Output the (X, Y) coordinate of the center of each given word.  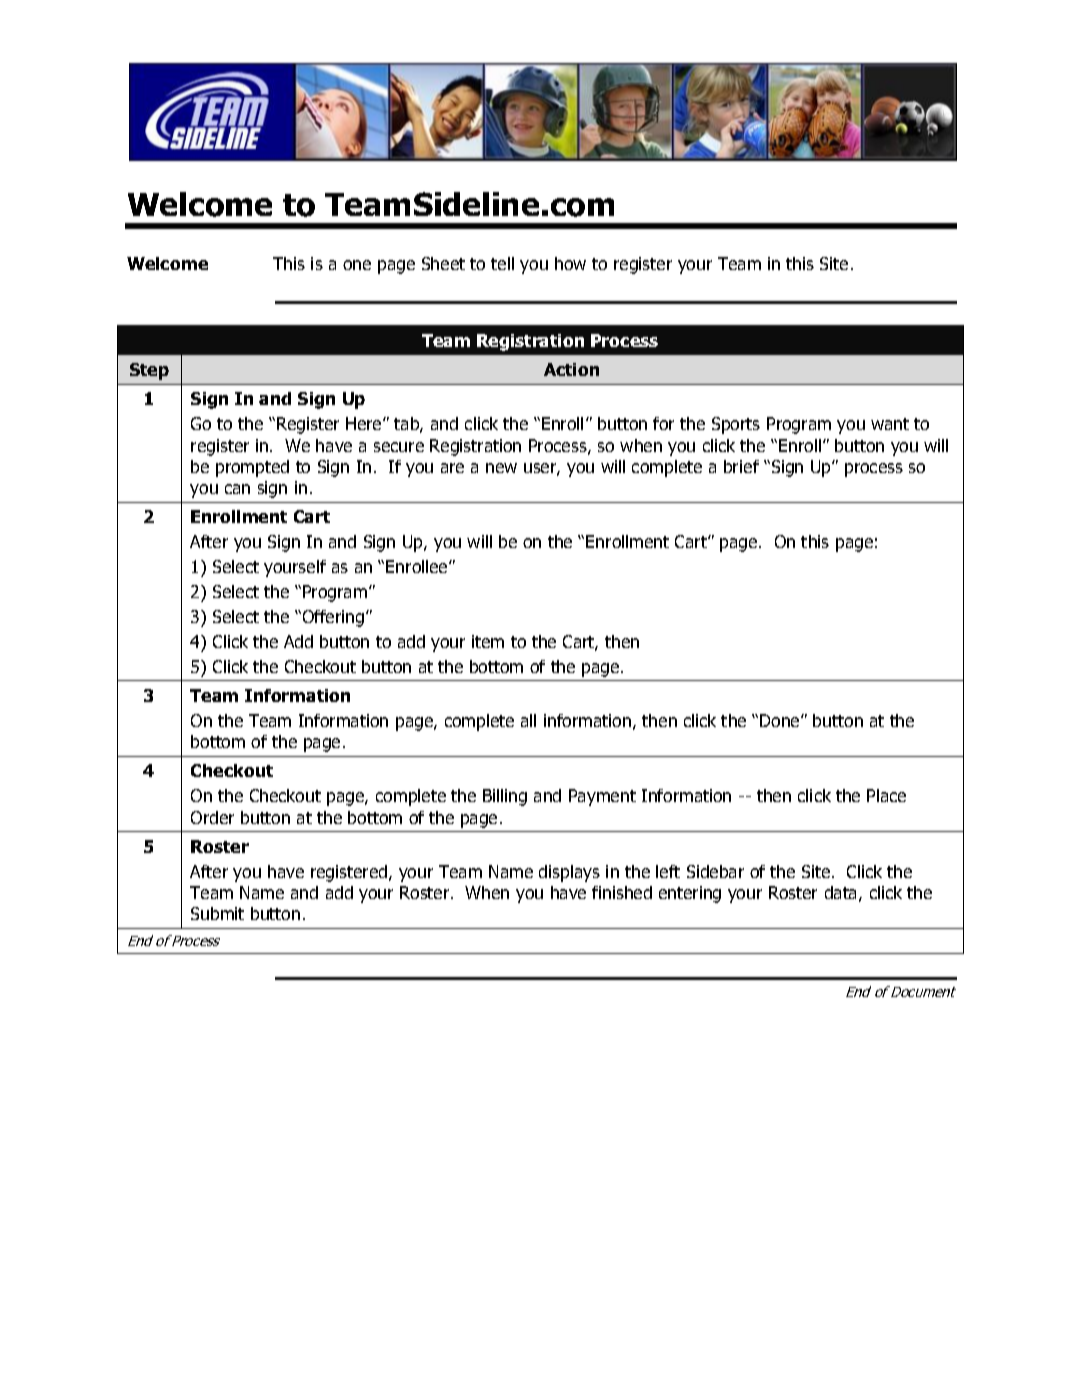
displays (569, 873)
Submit (217, 913)
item (488, 641)
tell (502, 263)
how (570, 263)
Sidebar (715, 871)
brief (741, 466)
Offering (332, 618)
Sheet (443, 263)
